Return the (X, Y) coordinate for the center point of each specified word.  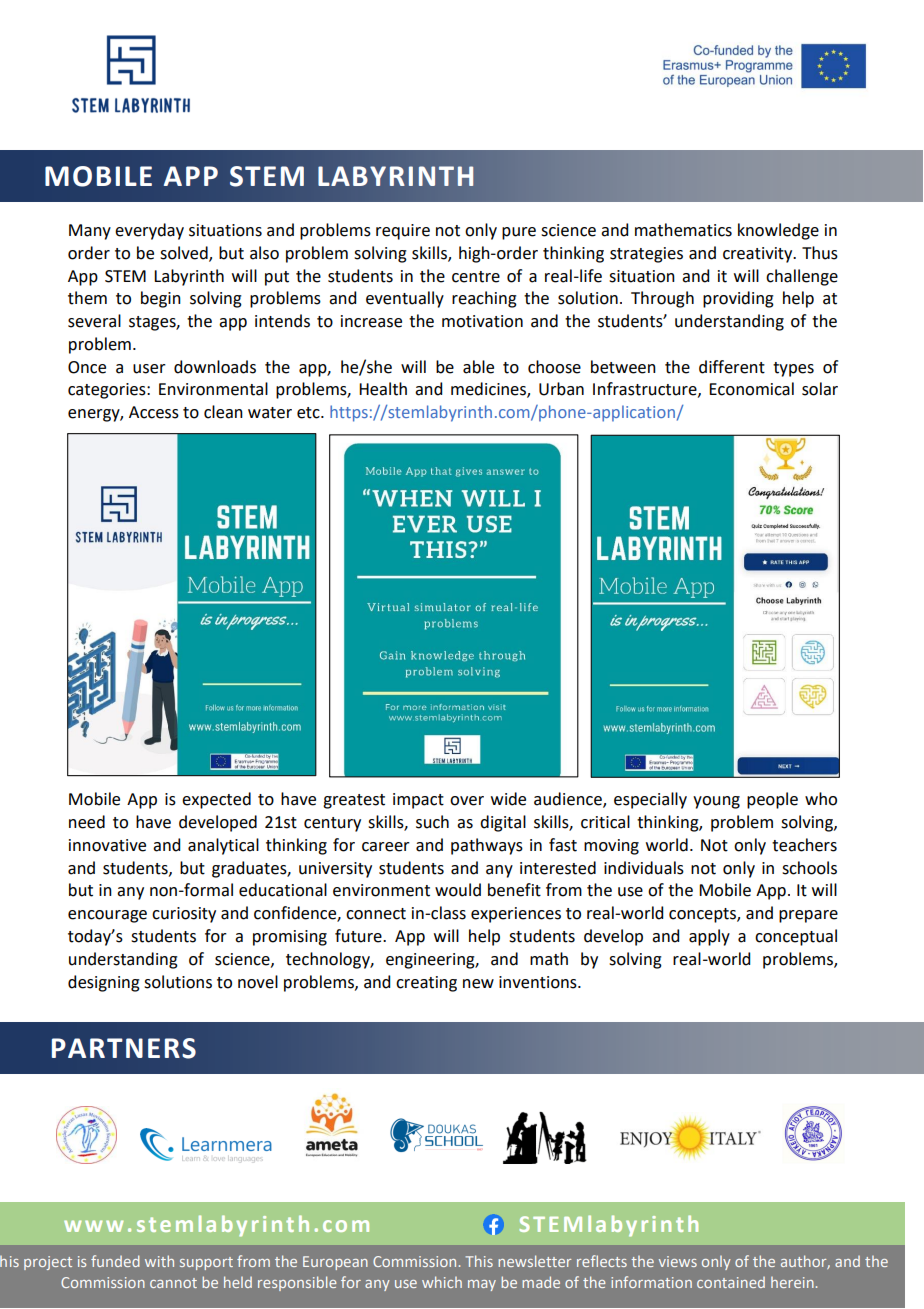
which (442, 1282)
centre (476, 277)
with (159, 1261)
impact (418, 801)
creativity (759, 255)
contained (731, 1282)
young (716, 802)
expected (216, 800)
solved (185, 253)
